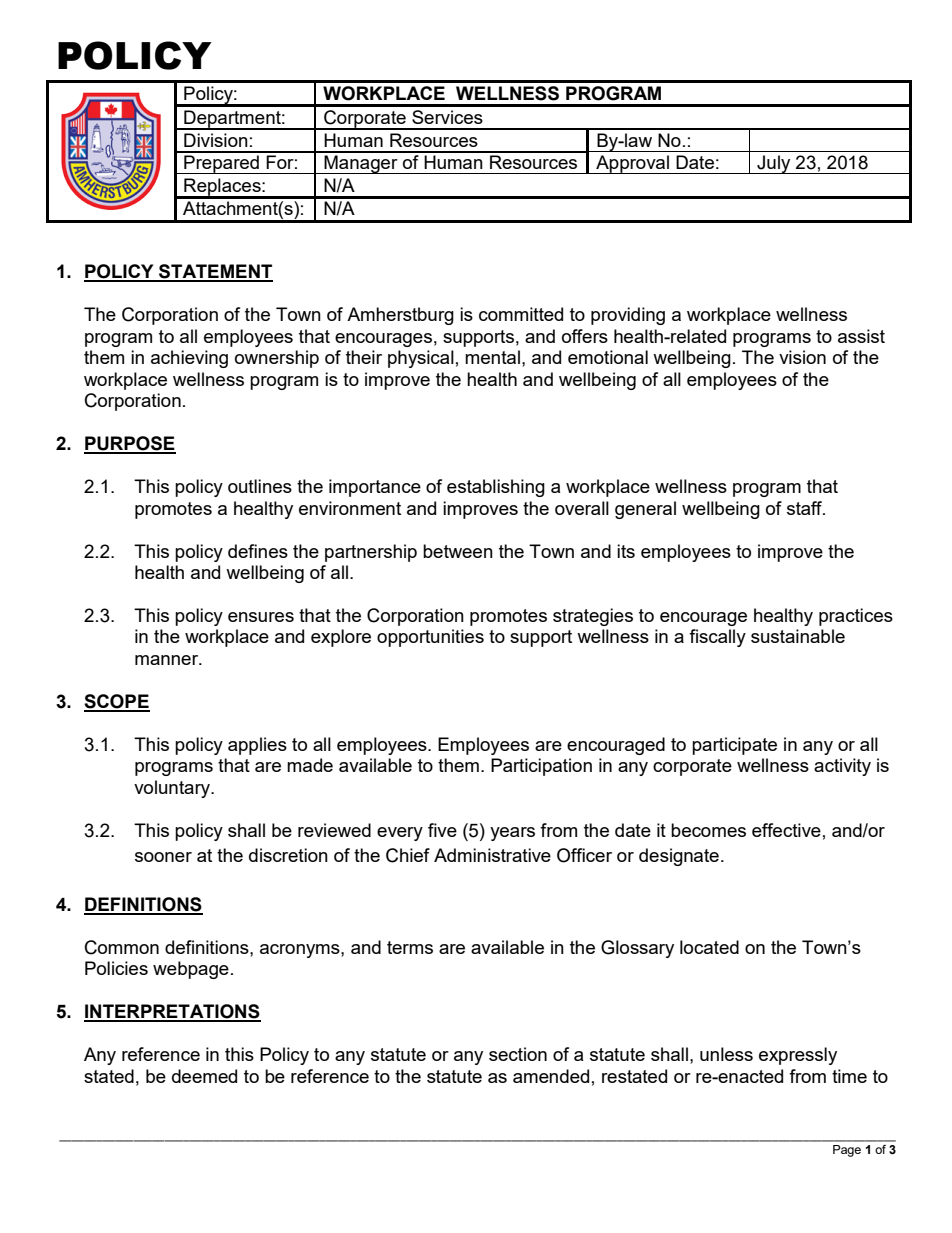 This screenshot has width=952, height=1233. Describe the element at coordinates (806, 508) in the screenshot. I see `staff` at that location.
